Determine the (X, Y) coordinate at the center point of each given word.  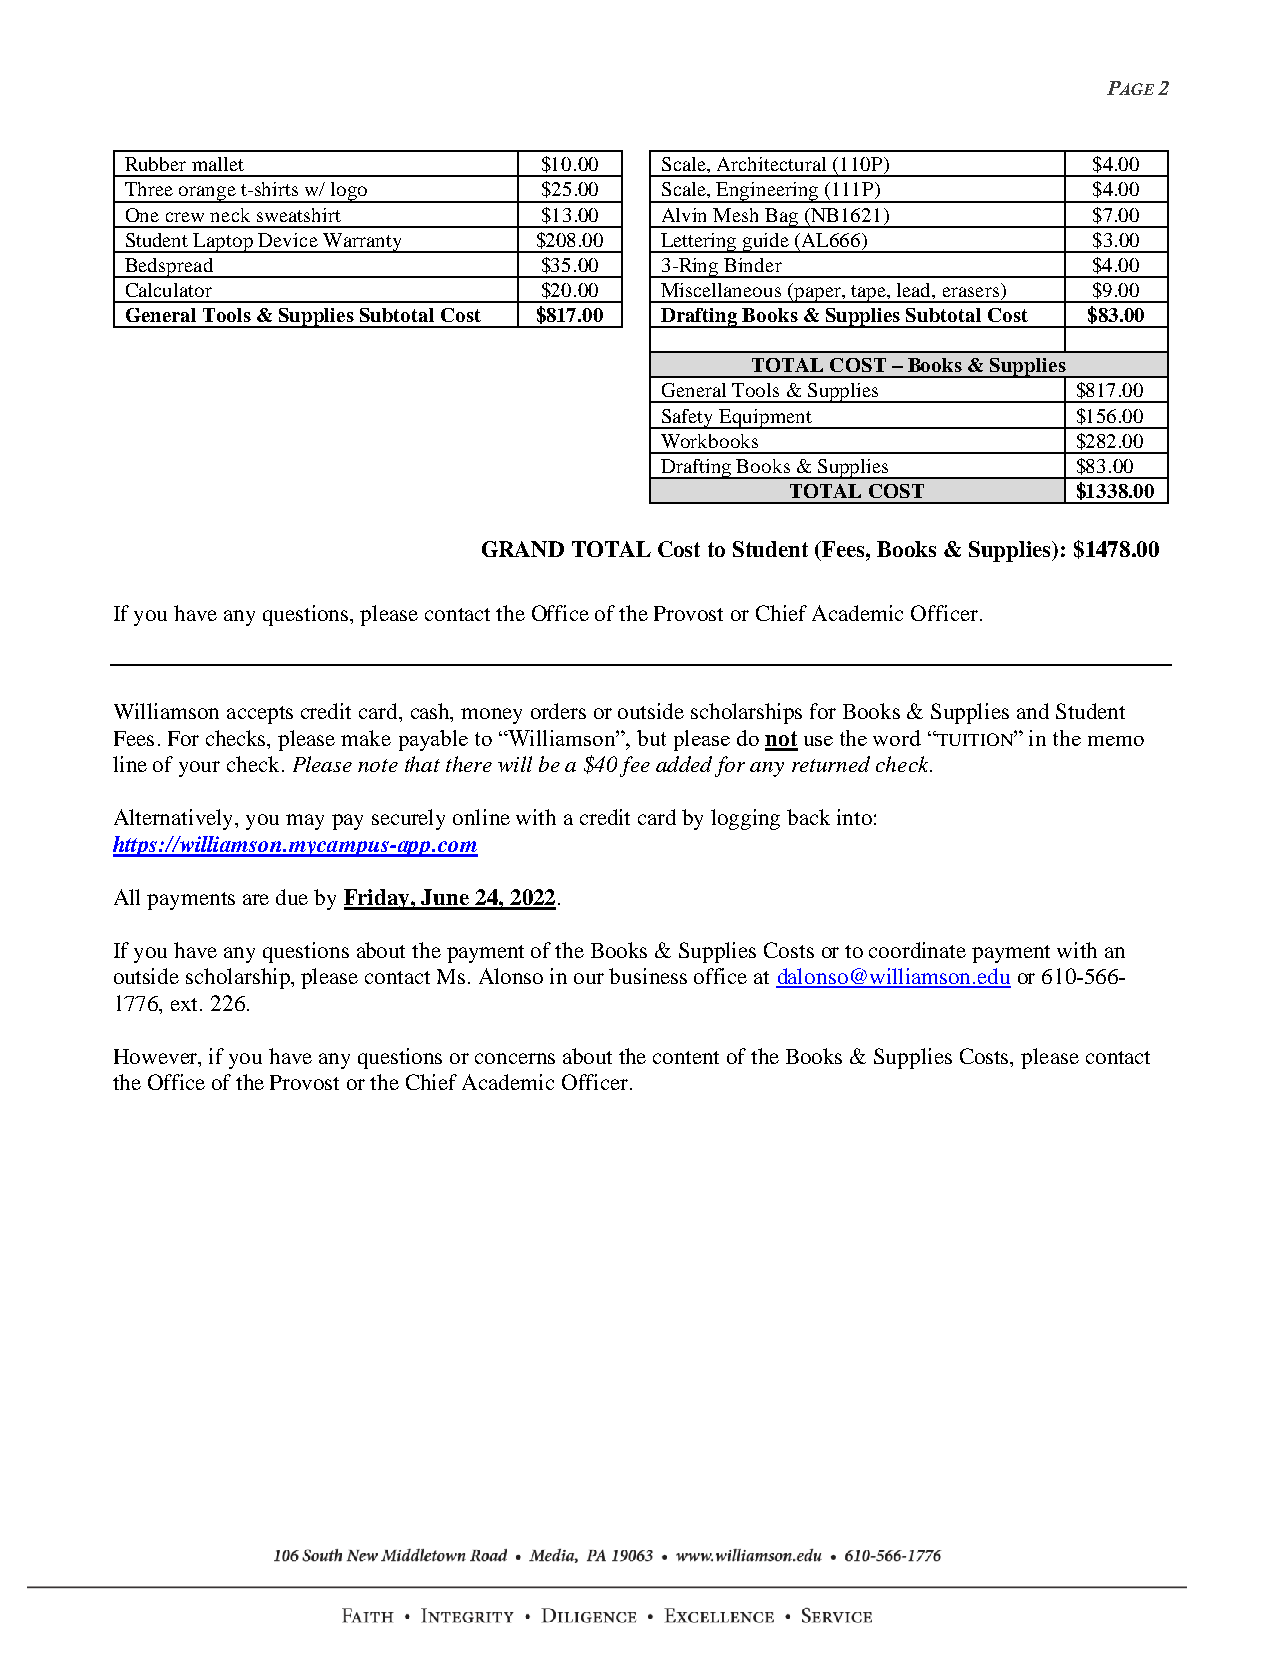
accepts (260, 715)
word (897, 738)
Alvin (684, 215)
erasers (971, 292)
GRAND (523, 549)
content (686, 1057)
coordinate (917, 950)
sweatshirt (299, 215)
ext (186, 1004)
